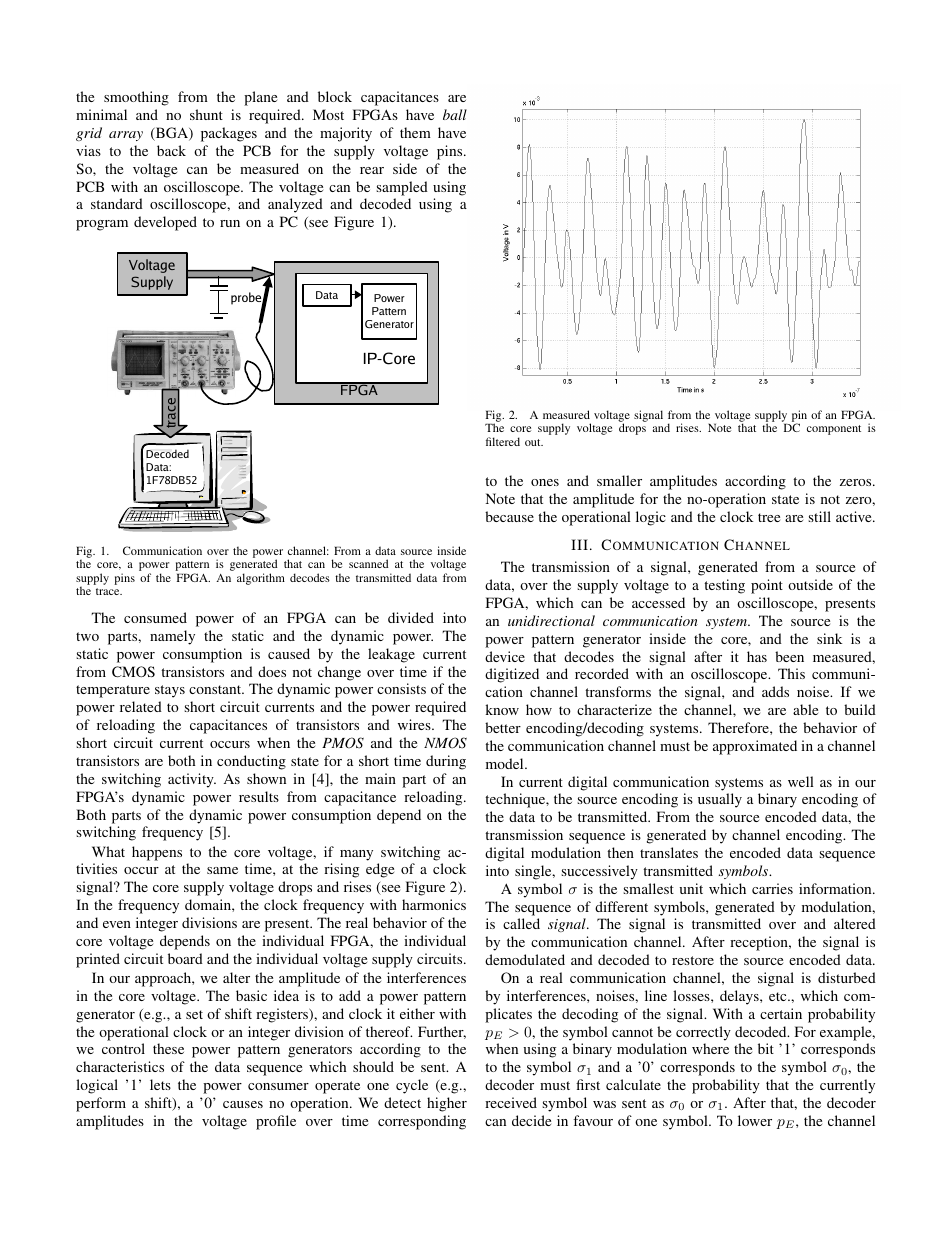 The image size is (952, 1233). Describe the element at coordinates (155, 617) in the screenshot. I see `consumed` at that location.
